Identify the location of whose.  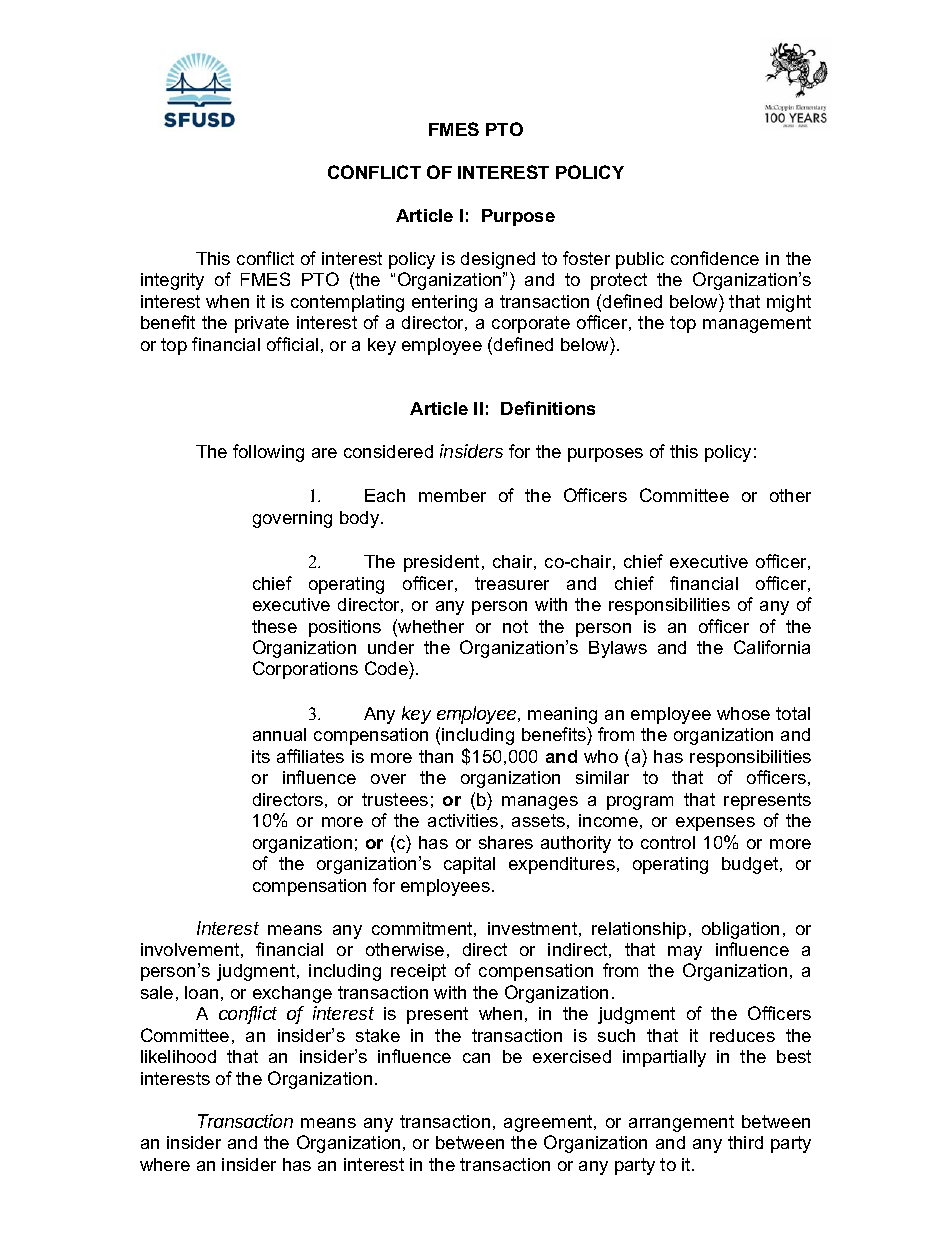
(743, 713).
